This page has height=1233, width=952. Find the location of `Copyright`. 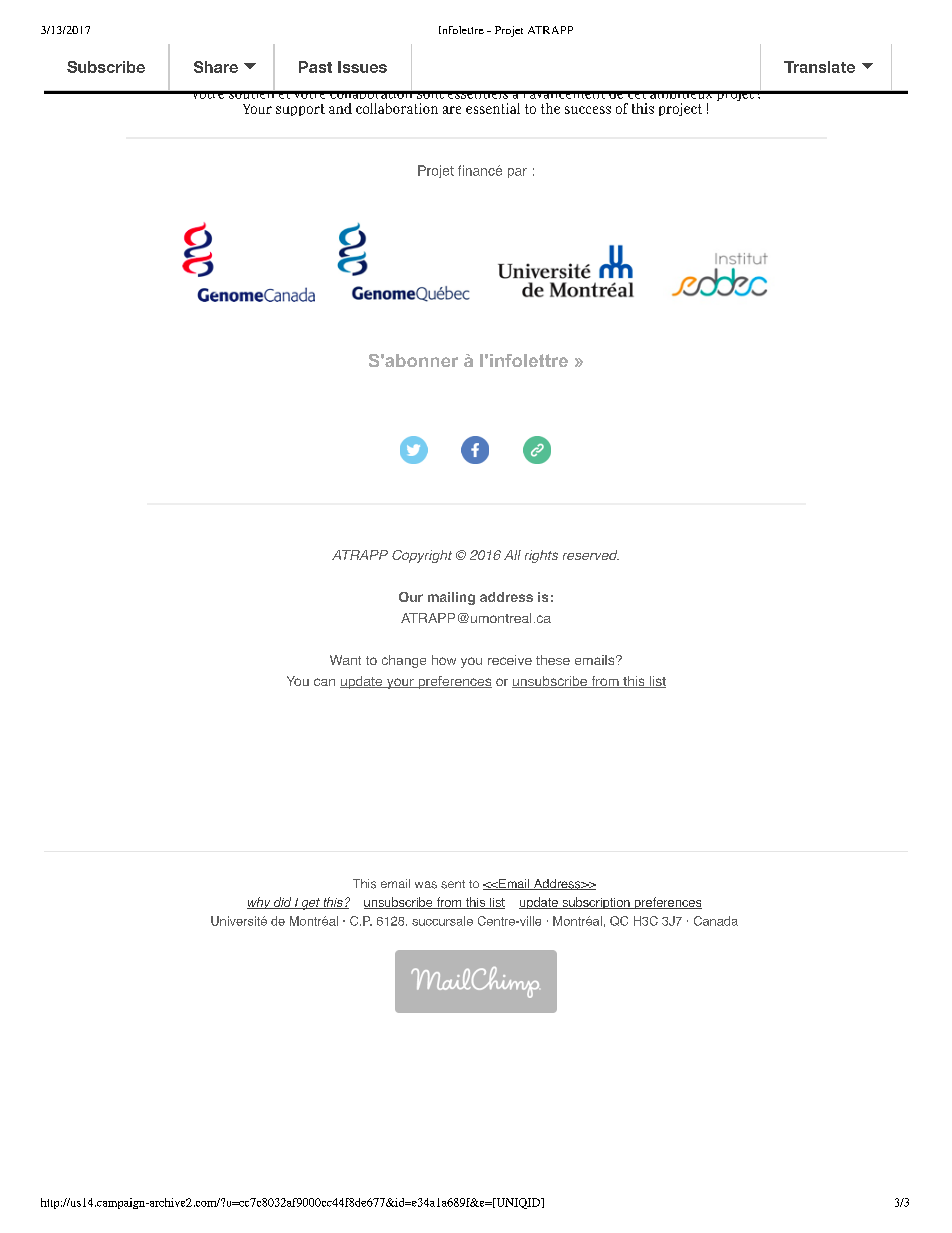

Copyright is located at coordinates (422, 556).
